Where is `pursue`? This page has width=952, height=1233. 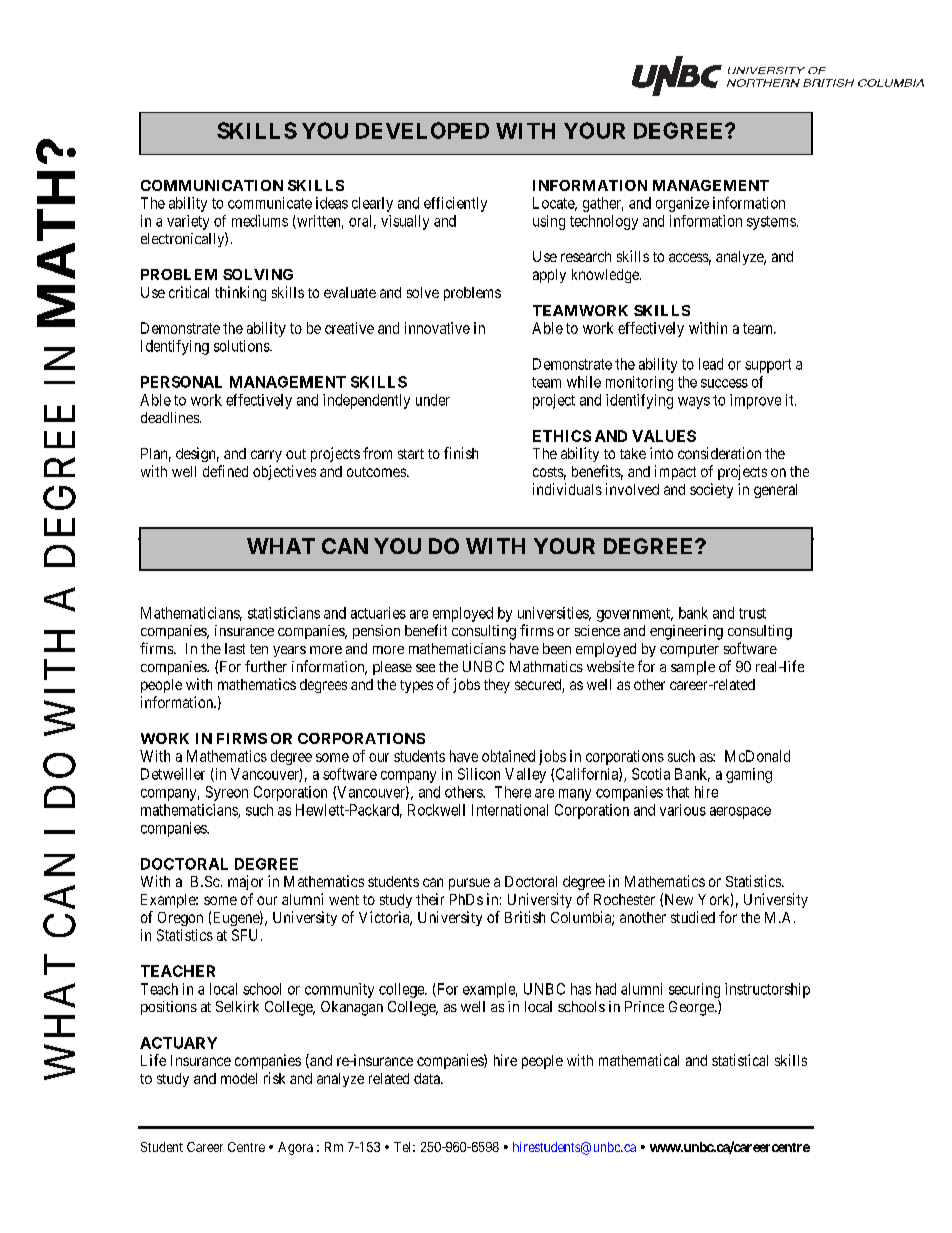 pursue is located at coordinates (469, 884).
